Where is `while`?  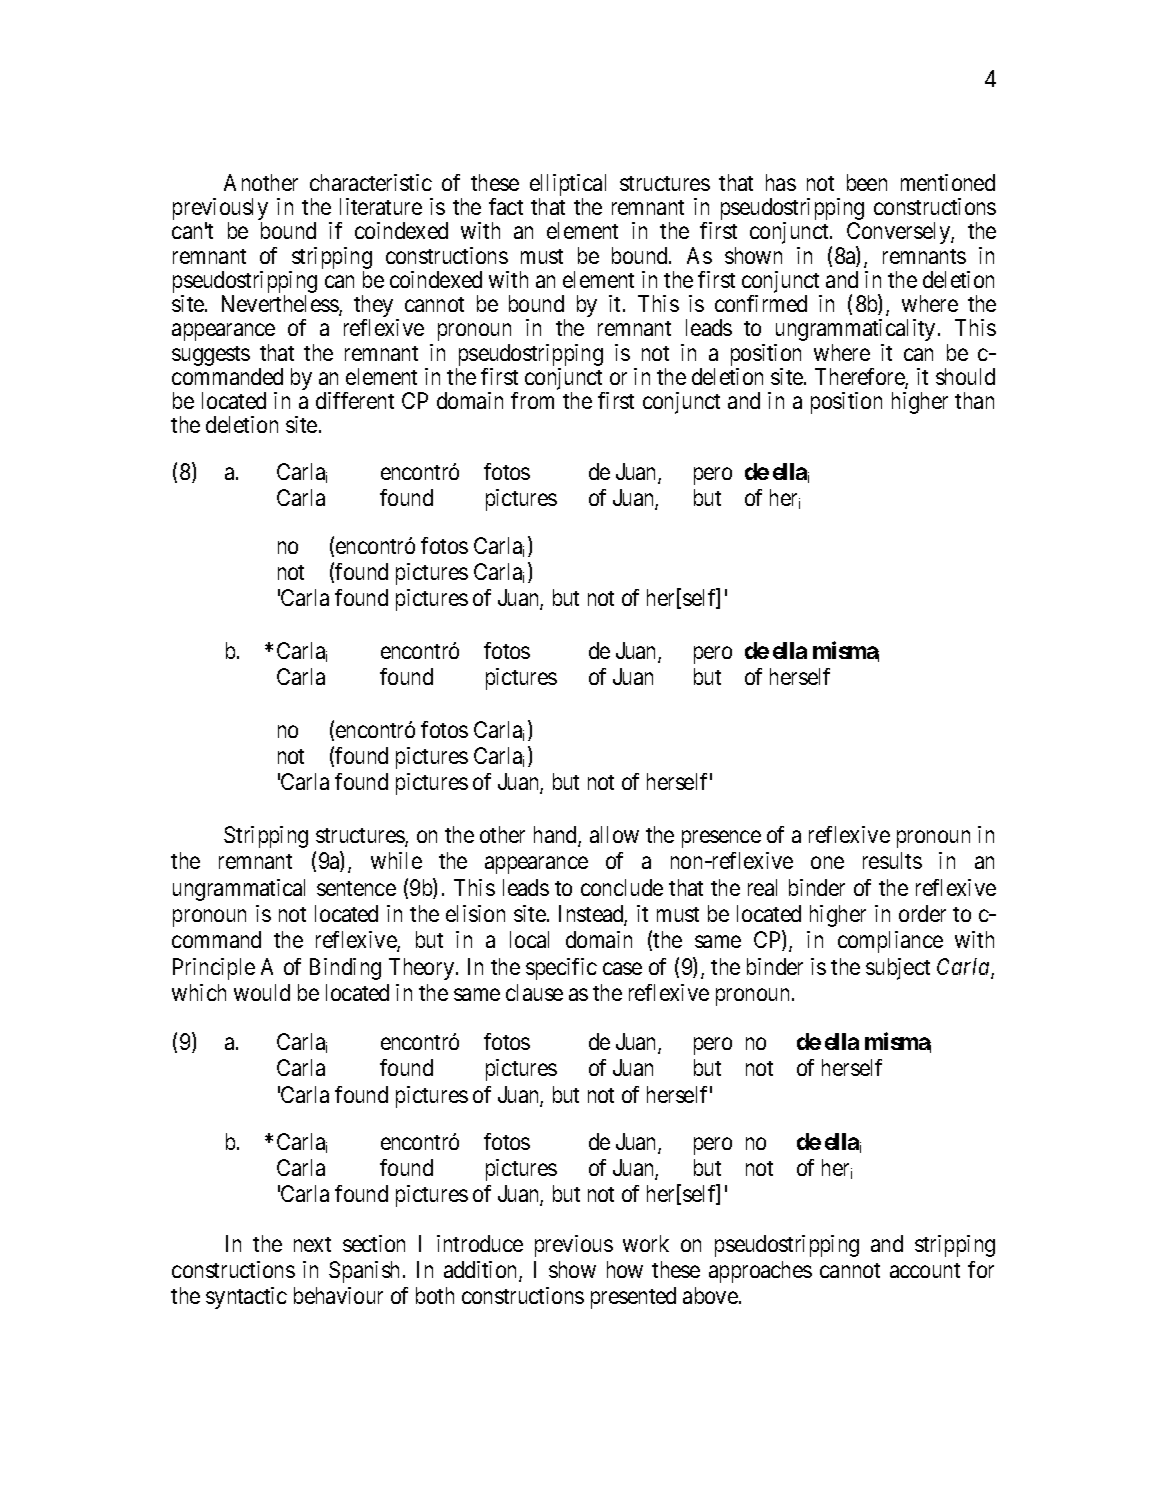
while is located at coordinates (396, 860).
